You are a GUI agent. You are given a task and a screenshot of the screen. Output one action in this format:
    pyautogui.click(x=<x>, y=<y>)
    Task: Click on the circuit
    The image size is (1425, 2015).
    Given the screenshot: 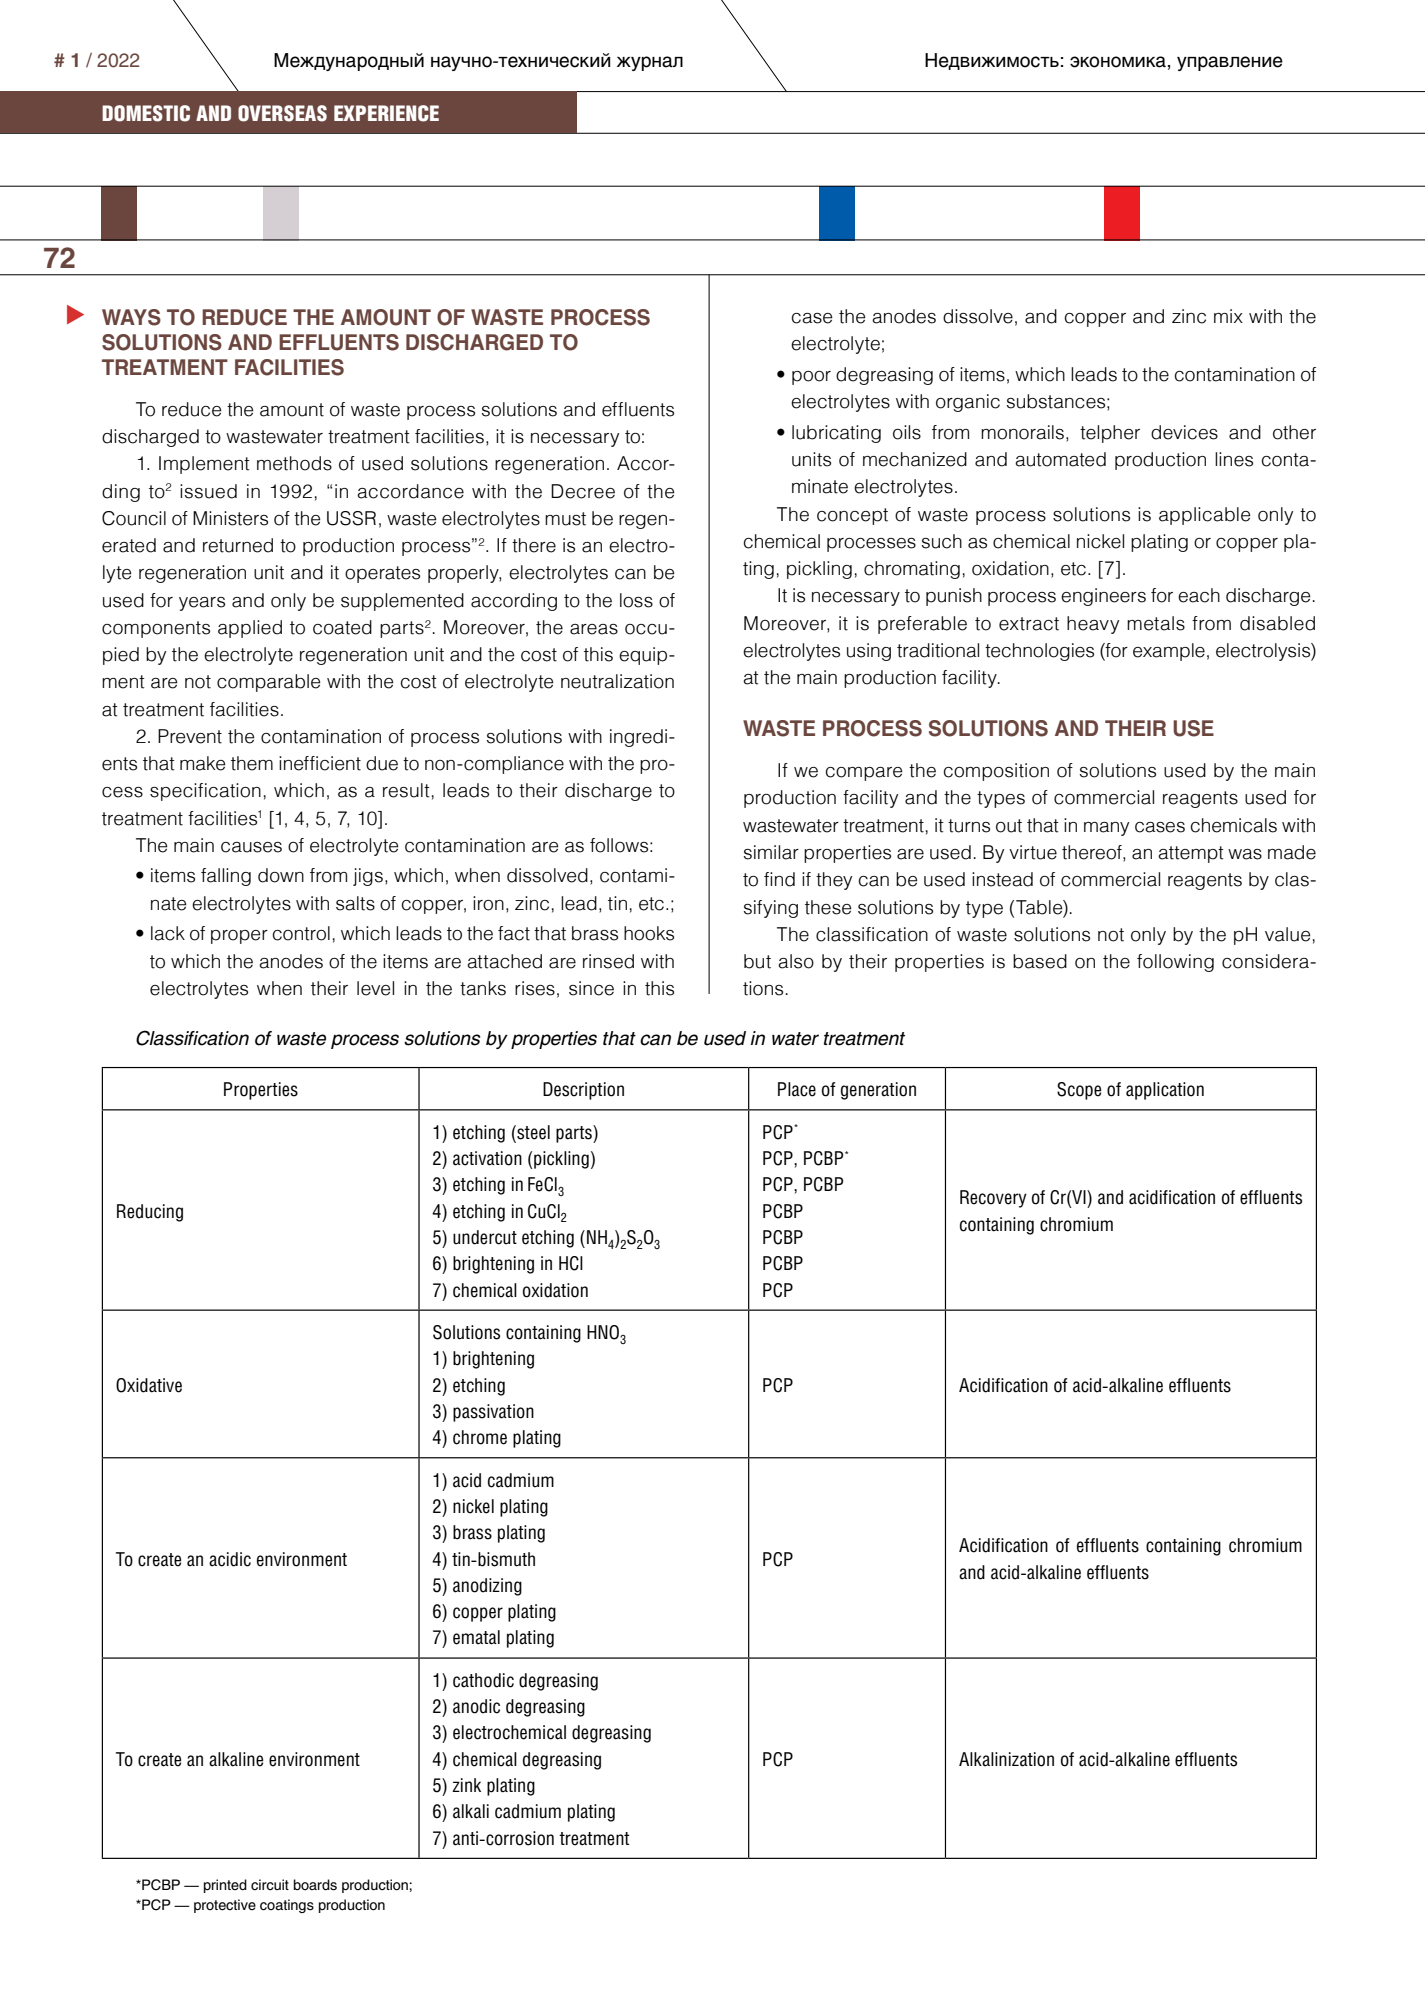 What is the action you would take?
    pyautogui.click(x=270, y=1885)
